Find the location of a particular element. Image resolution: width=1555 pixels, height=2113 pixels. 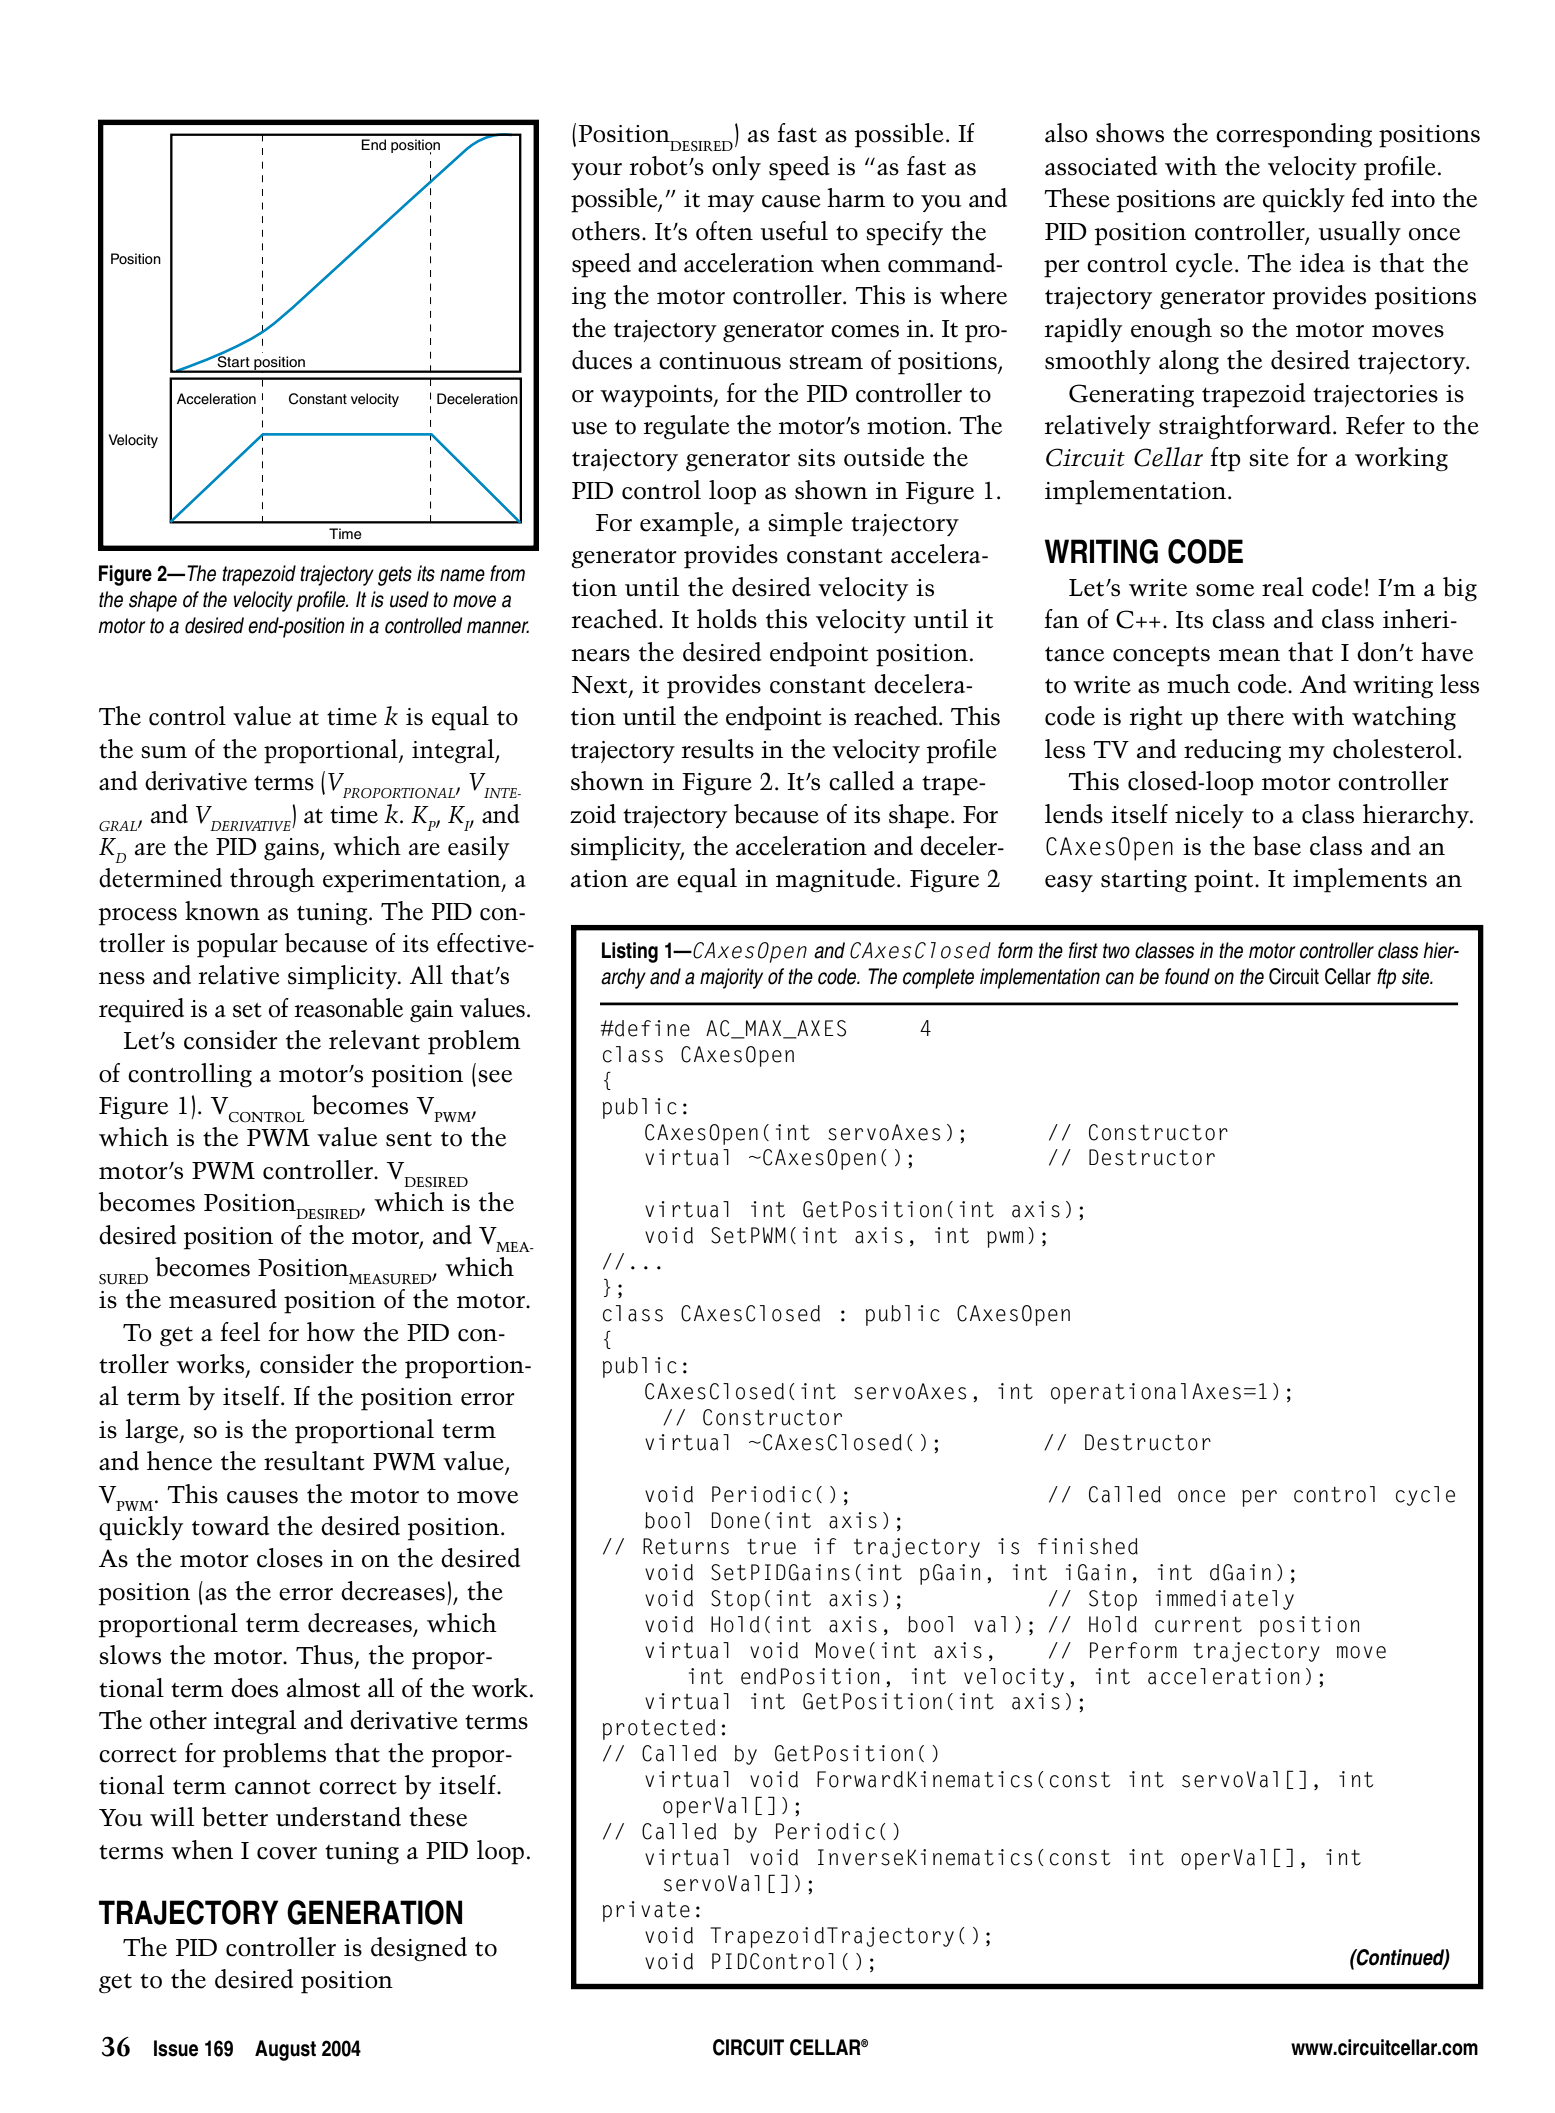

implements is located at coordinates (1360, 880).
